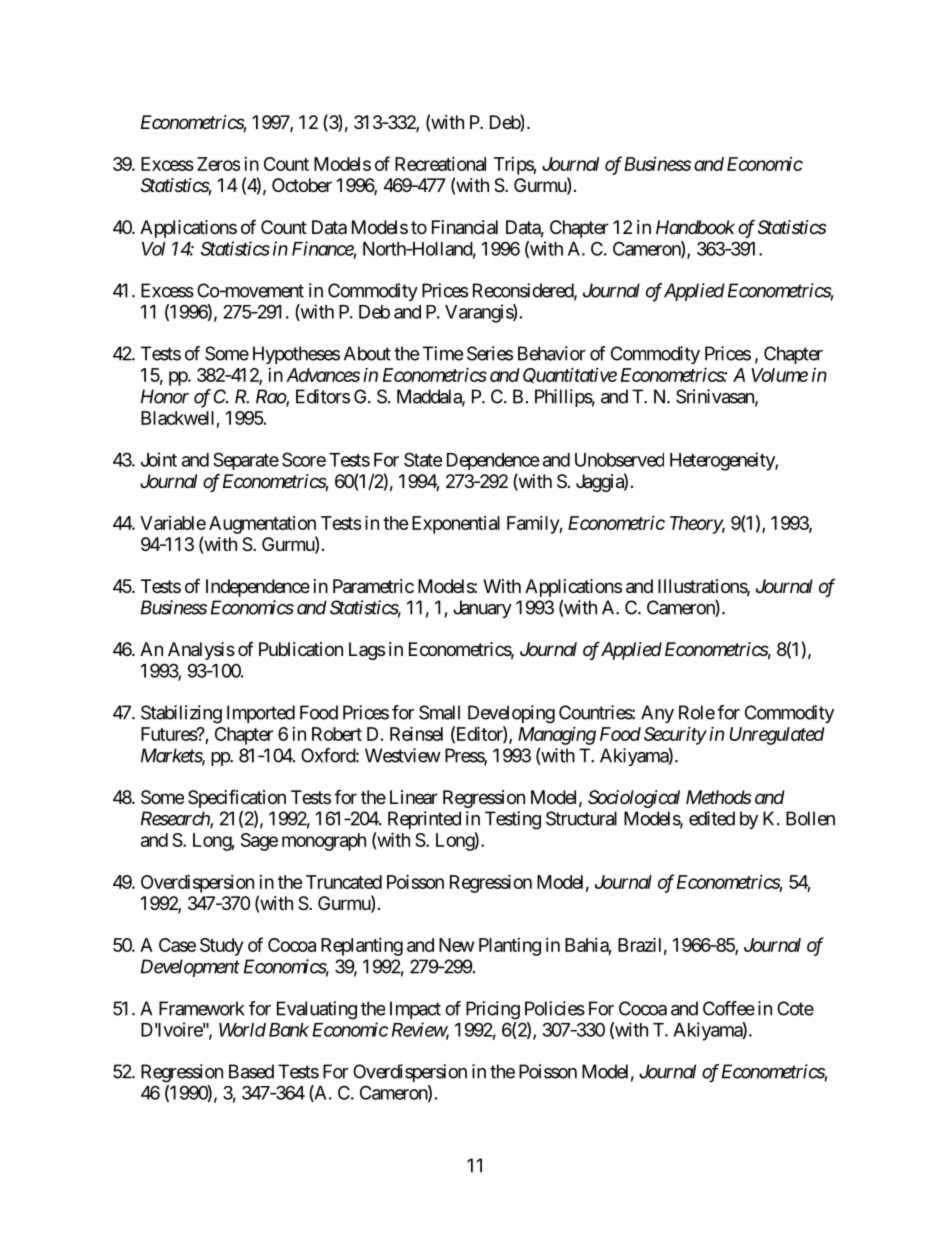  What do you see at coordinates (242, 1030) in the screenshot?
I see `World` at bounding box center [242, 1030].
